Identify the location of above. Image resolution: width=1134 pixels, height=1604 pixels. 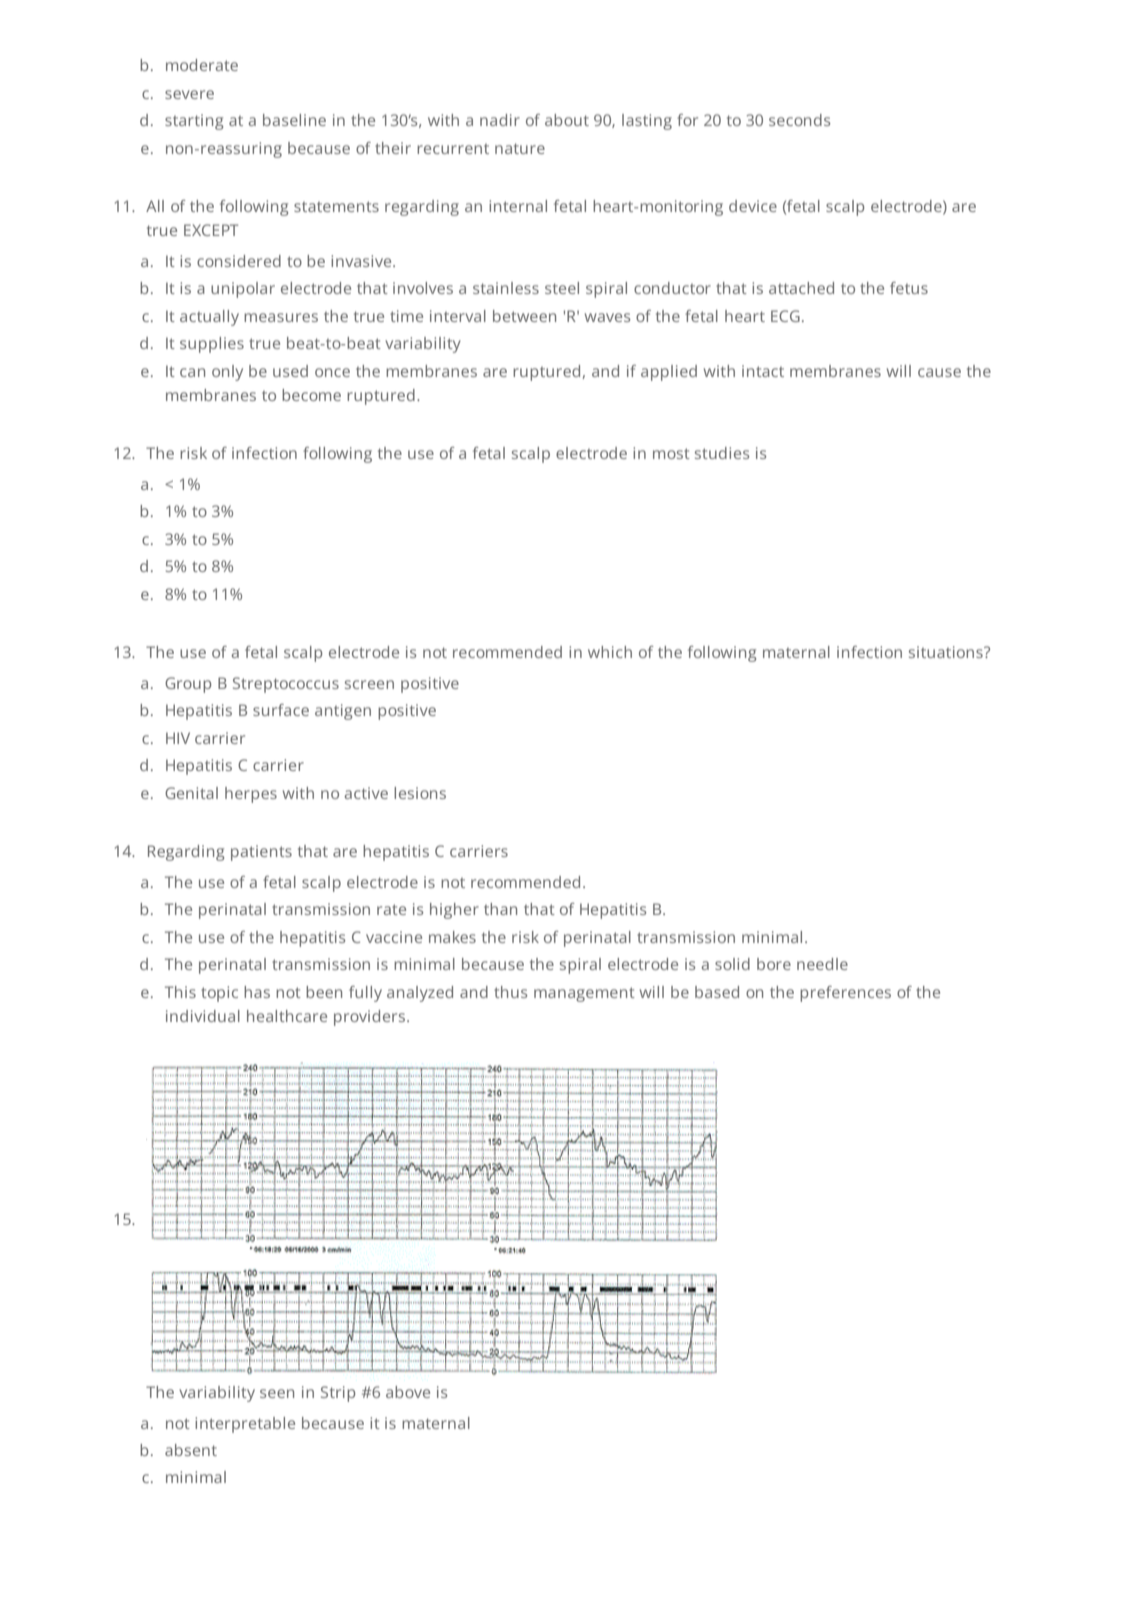
(408, 1392).
